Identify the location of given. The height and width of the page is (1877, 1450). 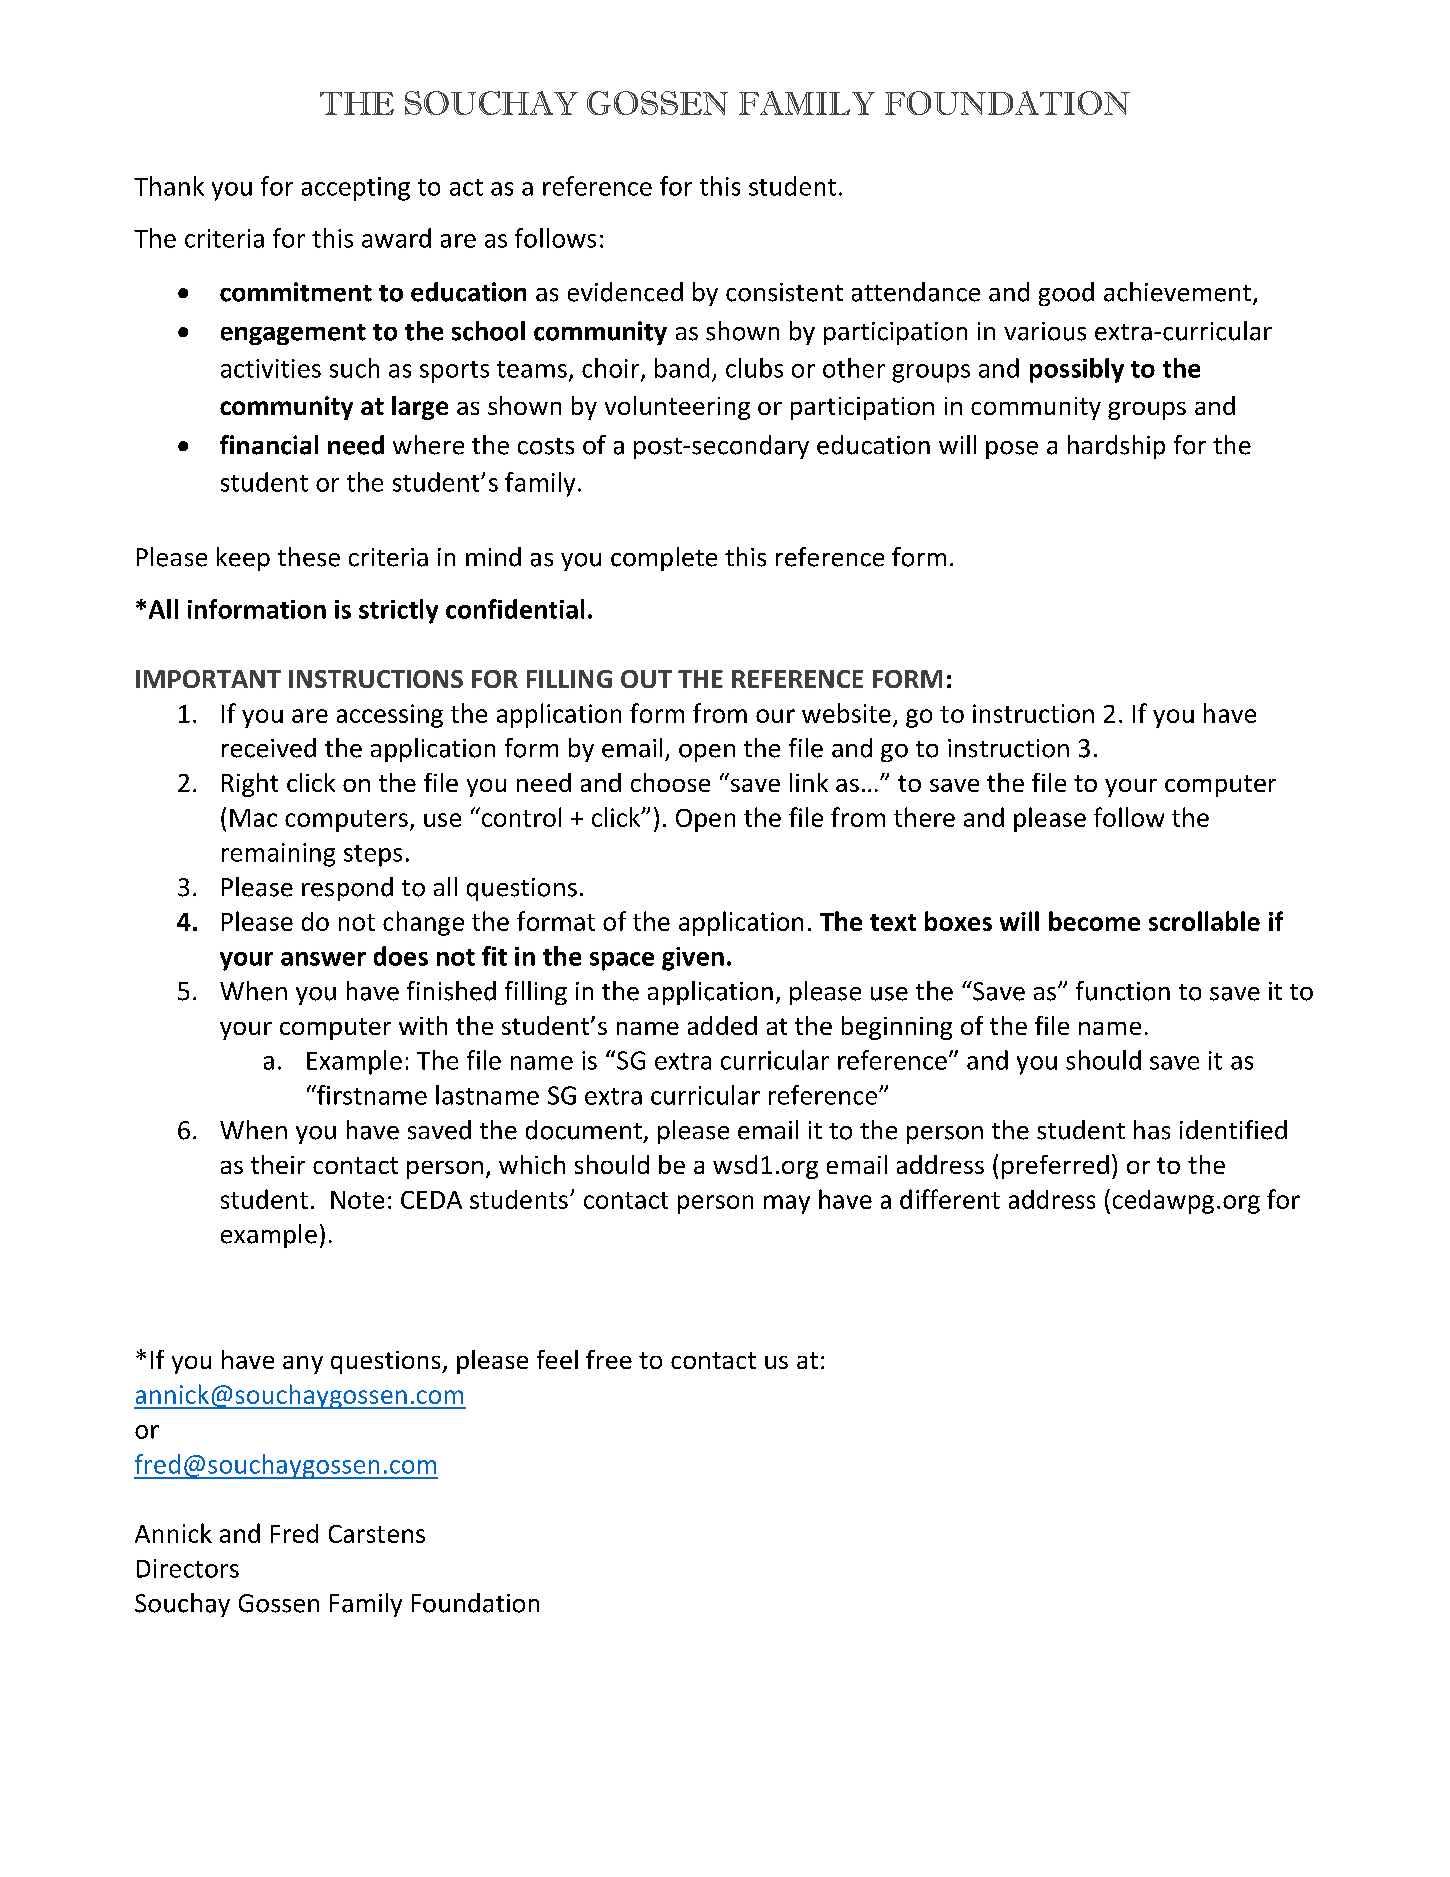
(693, 959).
